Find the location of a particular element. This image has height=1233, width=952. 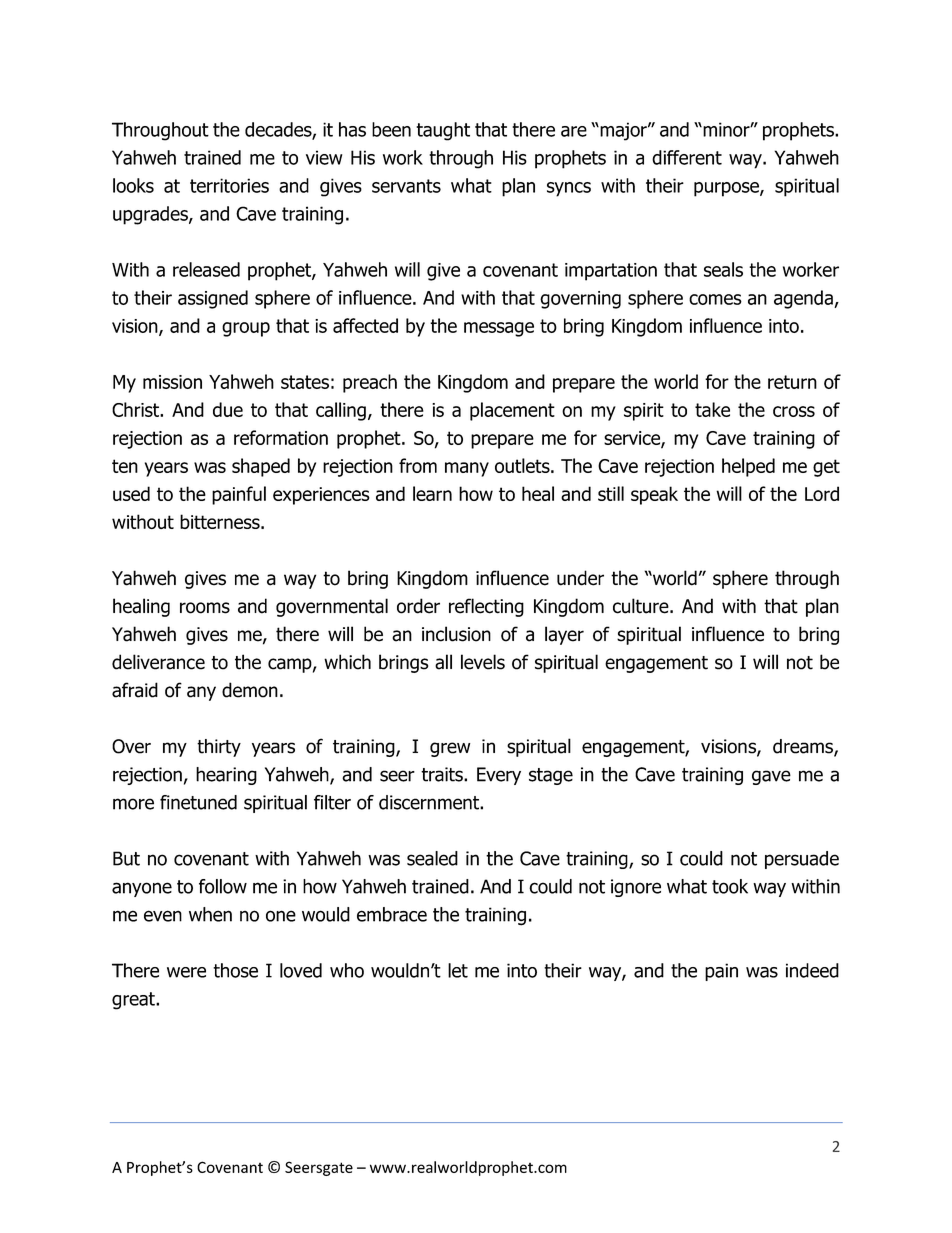

deliverance is located at coordinates (158, 662).
